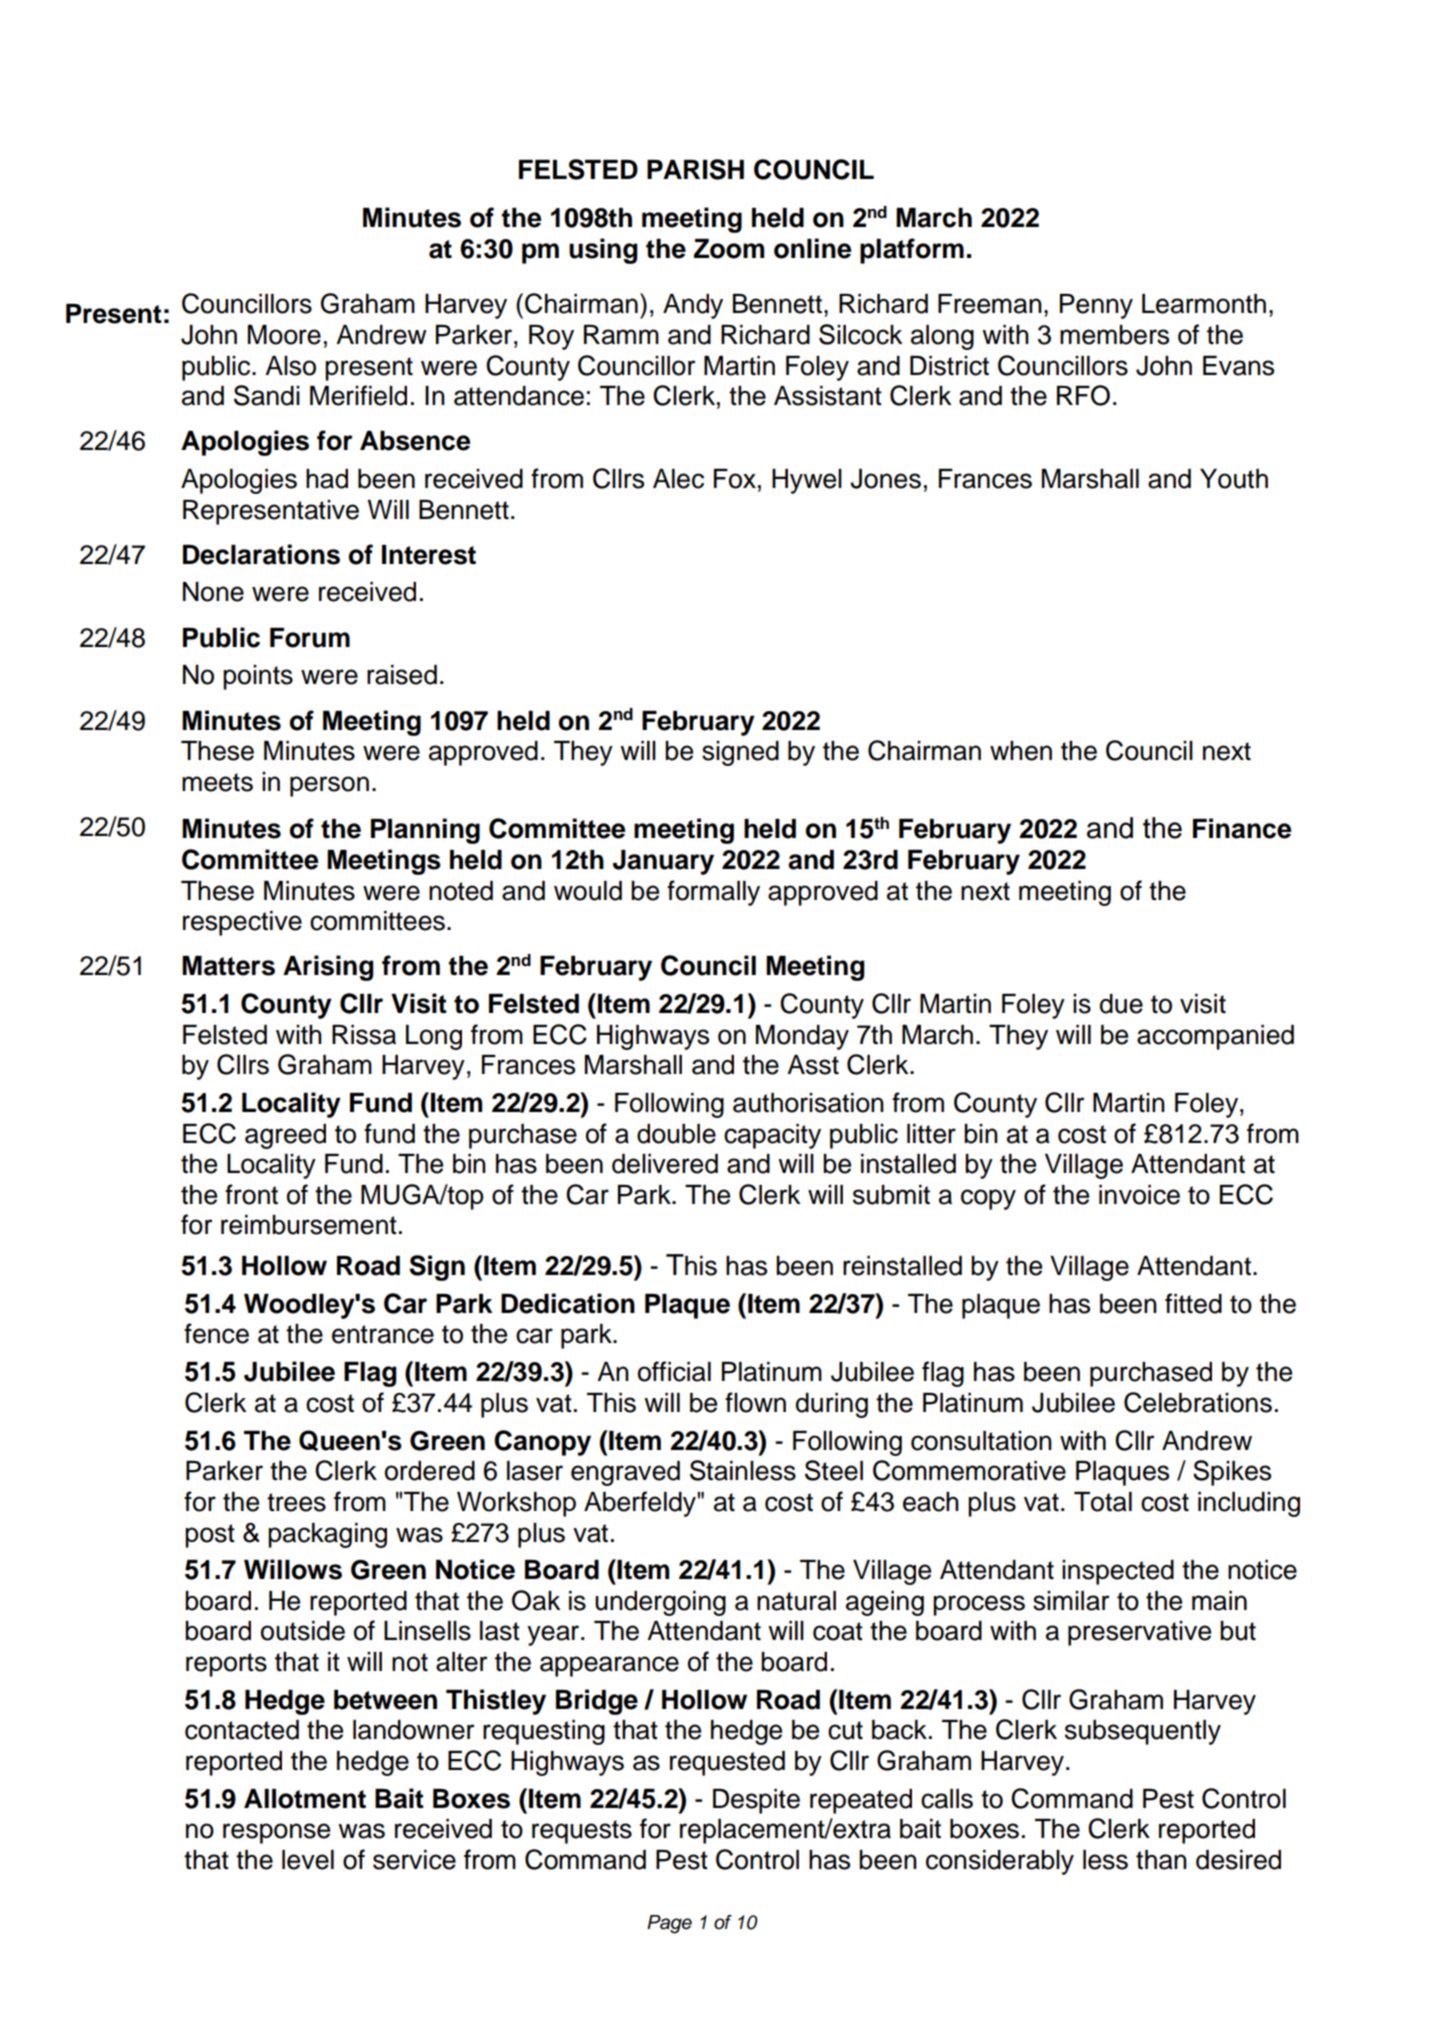  What do you see at coordinates (669, 1924) in the screenshot?
I see `Page` at bounding box center [669, 1924].
